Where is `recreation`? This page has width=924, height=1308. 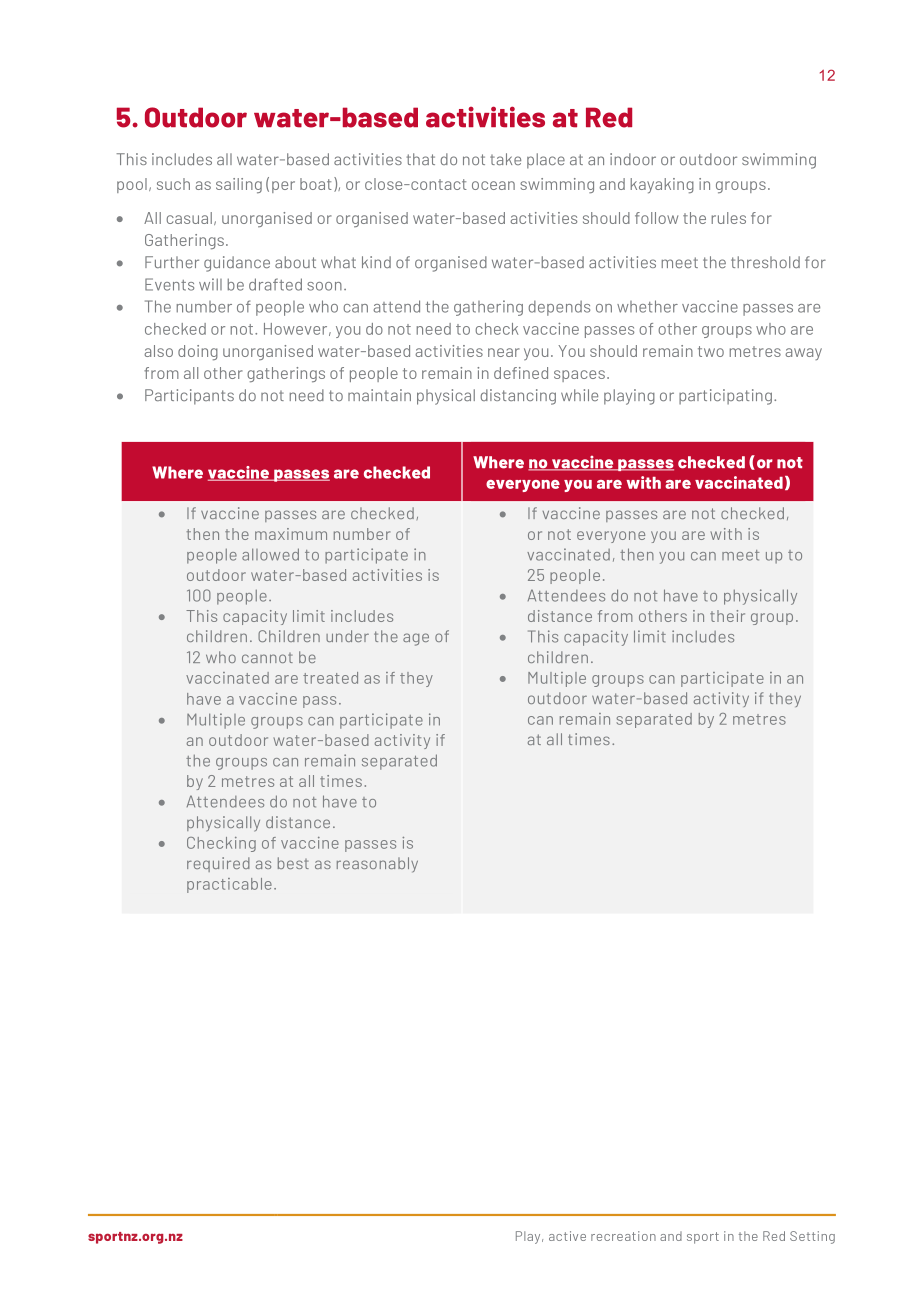
recreation is located at coordinates (623, 1236).
